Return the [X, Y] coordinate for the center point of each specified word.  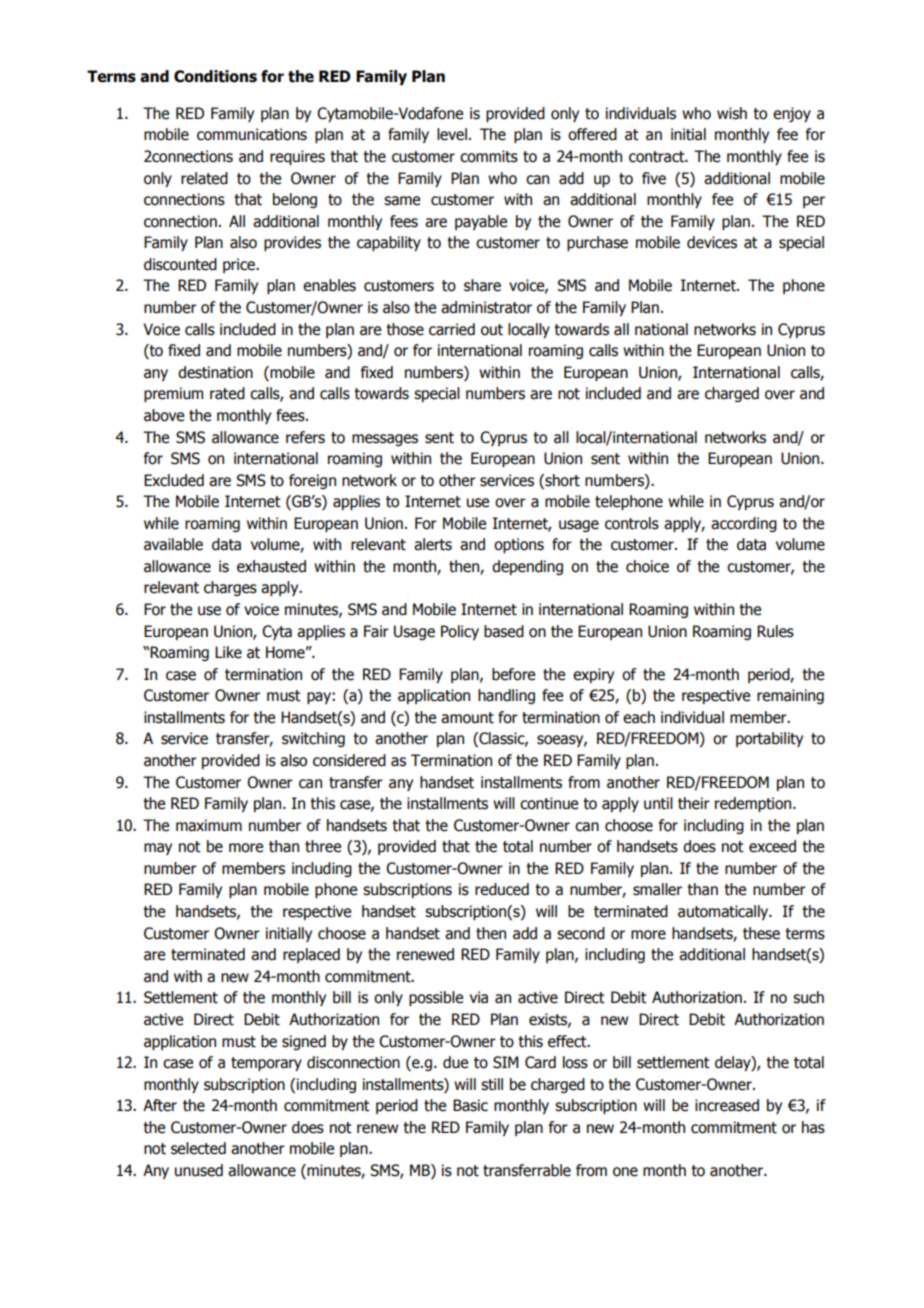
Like [228, 652]
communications [252, 134]
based [504, 631]
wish [732, 113]
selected [198, 1148]
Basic [470, 1105]
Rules [775, 631]
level [452, 134]
